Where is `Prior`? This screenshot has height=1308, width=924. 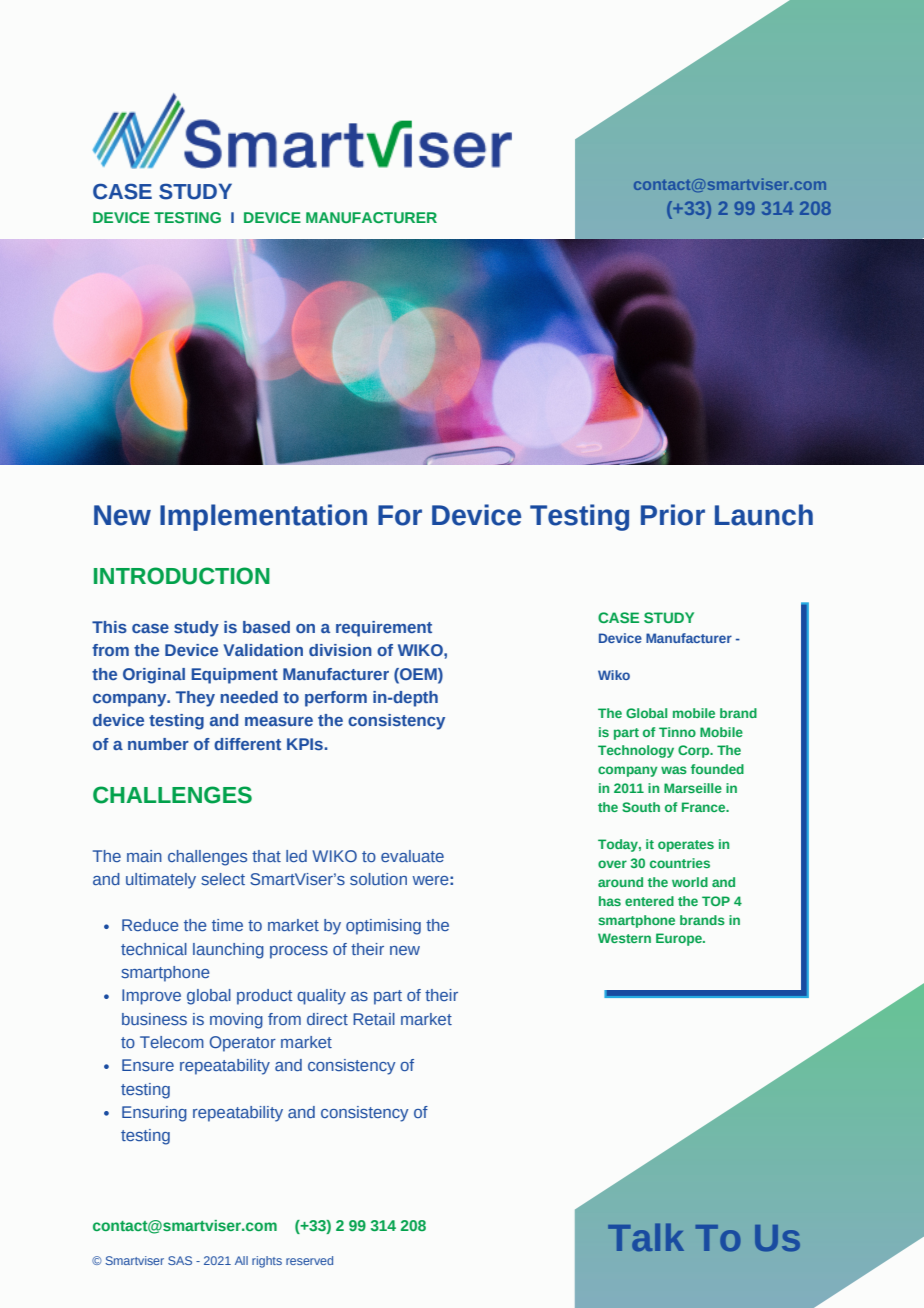 Prior is located at coordinates (673, 515).
